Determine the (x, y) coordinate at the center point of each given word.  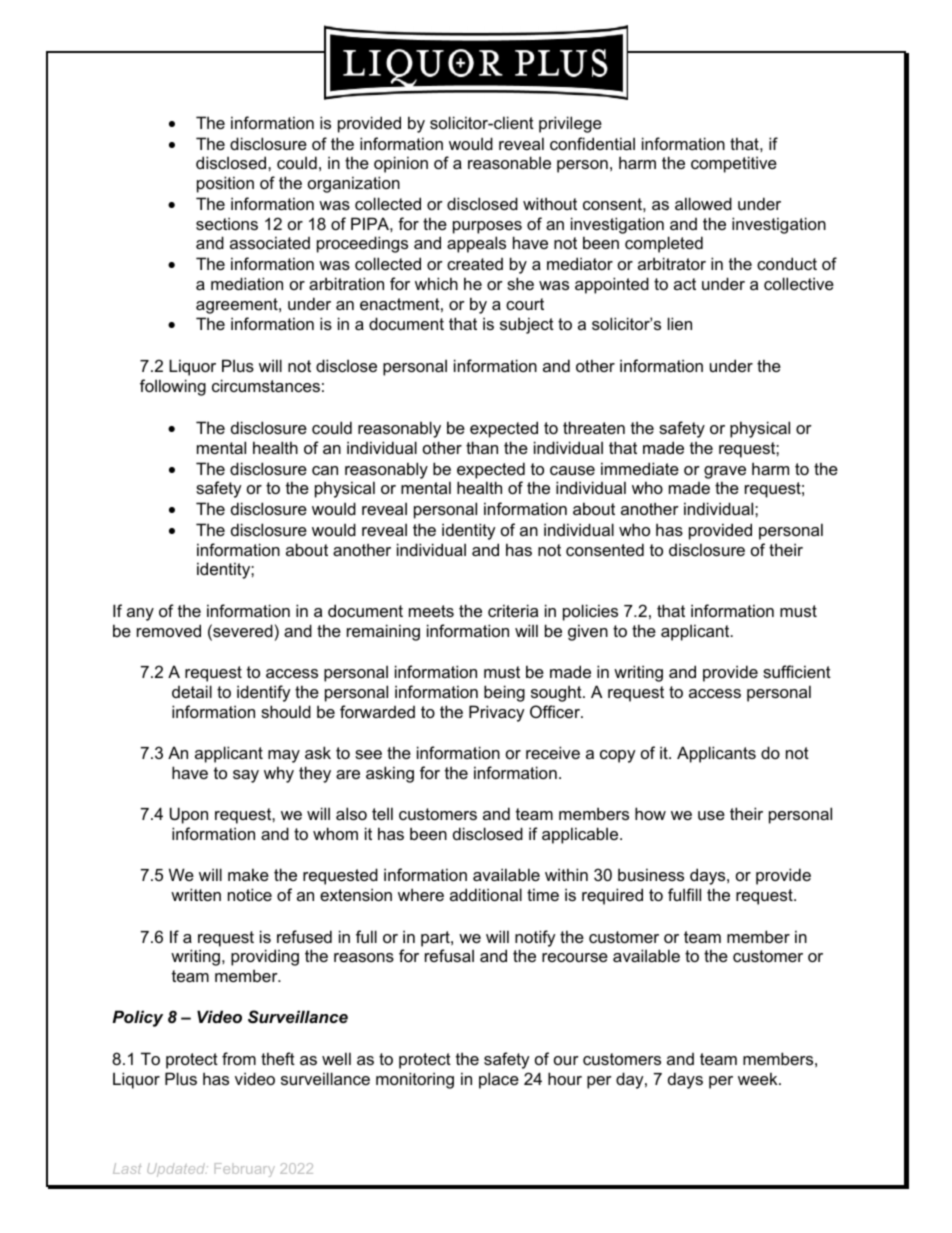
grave (725, 472)
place (499, 1080)
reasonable (509, 162)
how (650, 813)
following (173, 387)
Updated (177, 1170)
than (482, 447)
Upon (189, 815)
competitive (734, 164)
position (225, 184)
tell (382, 813)
